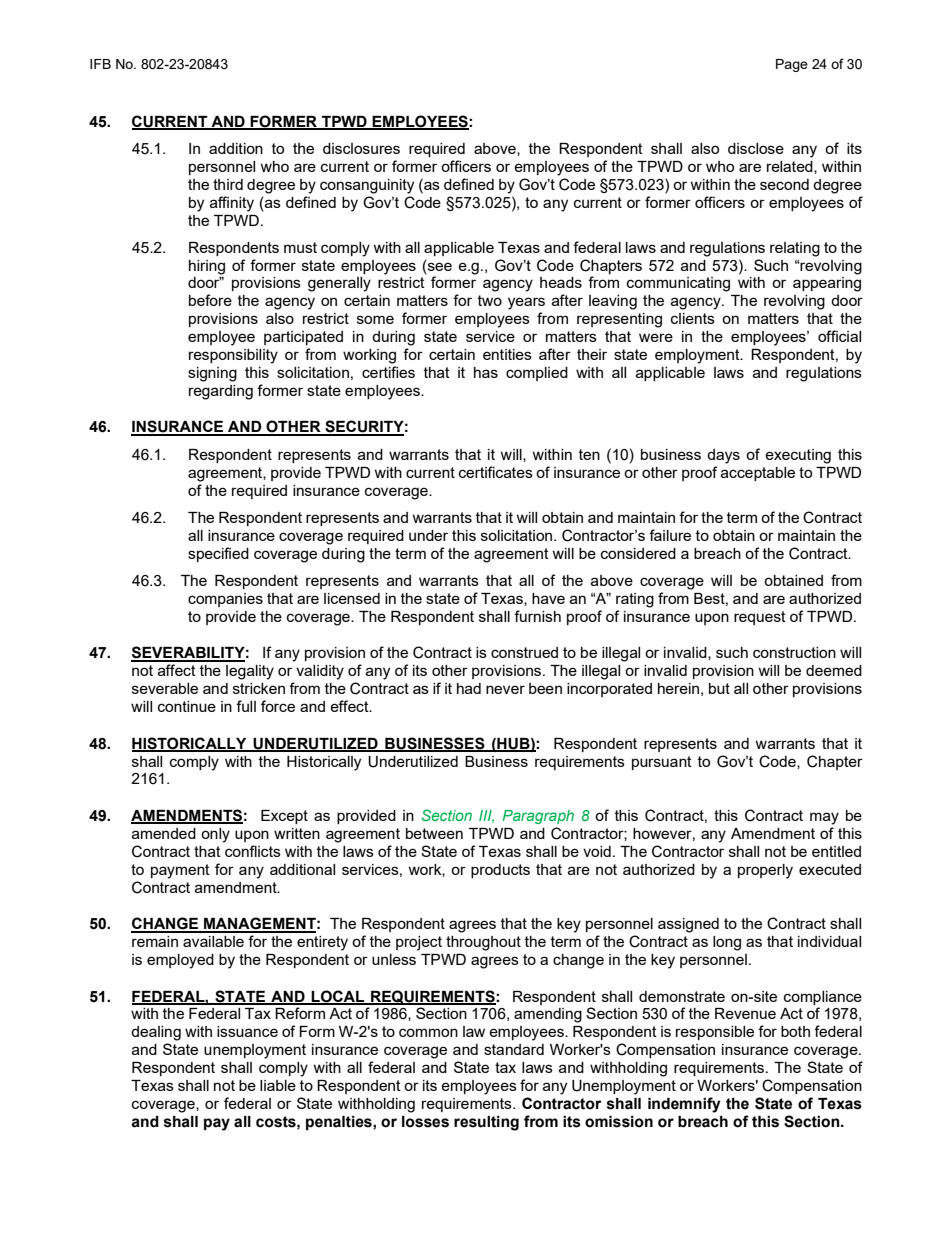  What do you see at coordinates (760, 618) in the page?
I see `request` at bounding box center [760, 618].
